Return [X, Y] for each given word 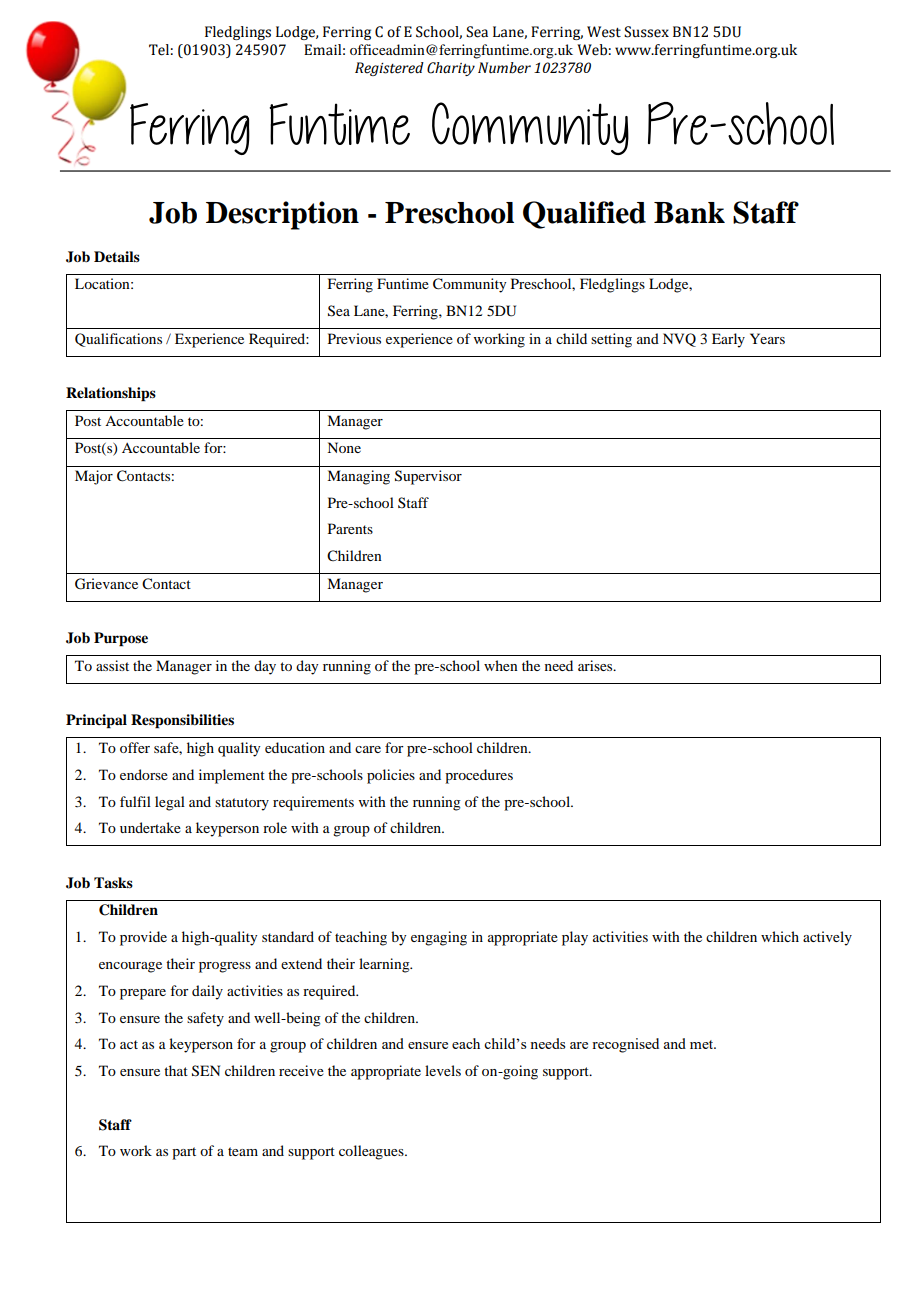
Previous [354, 338]
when [501, 665]
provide [143, 938]
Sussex [646, 32]
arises [596, 665]
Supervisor [428, 477]
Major [94, 477]
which [780, 936]
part [184, 1153]
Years [767, 338]
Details [117, 256]
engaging [439, 938]
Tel [159, 50]
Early [728, 340]
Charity [451, 69]
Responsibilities [182, 721]
